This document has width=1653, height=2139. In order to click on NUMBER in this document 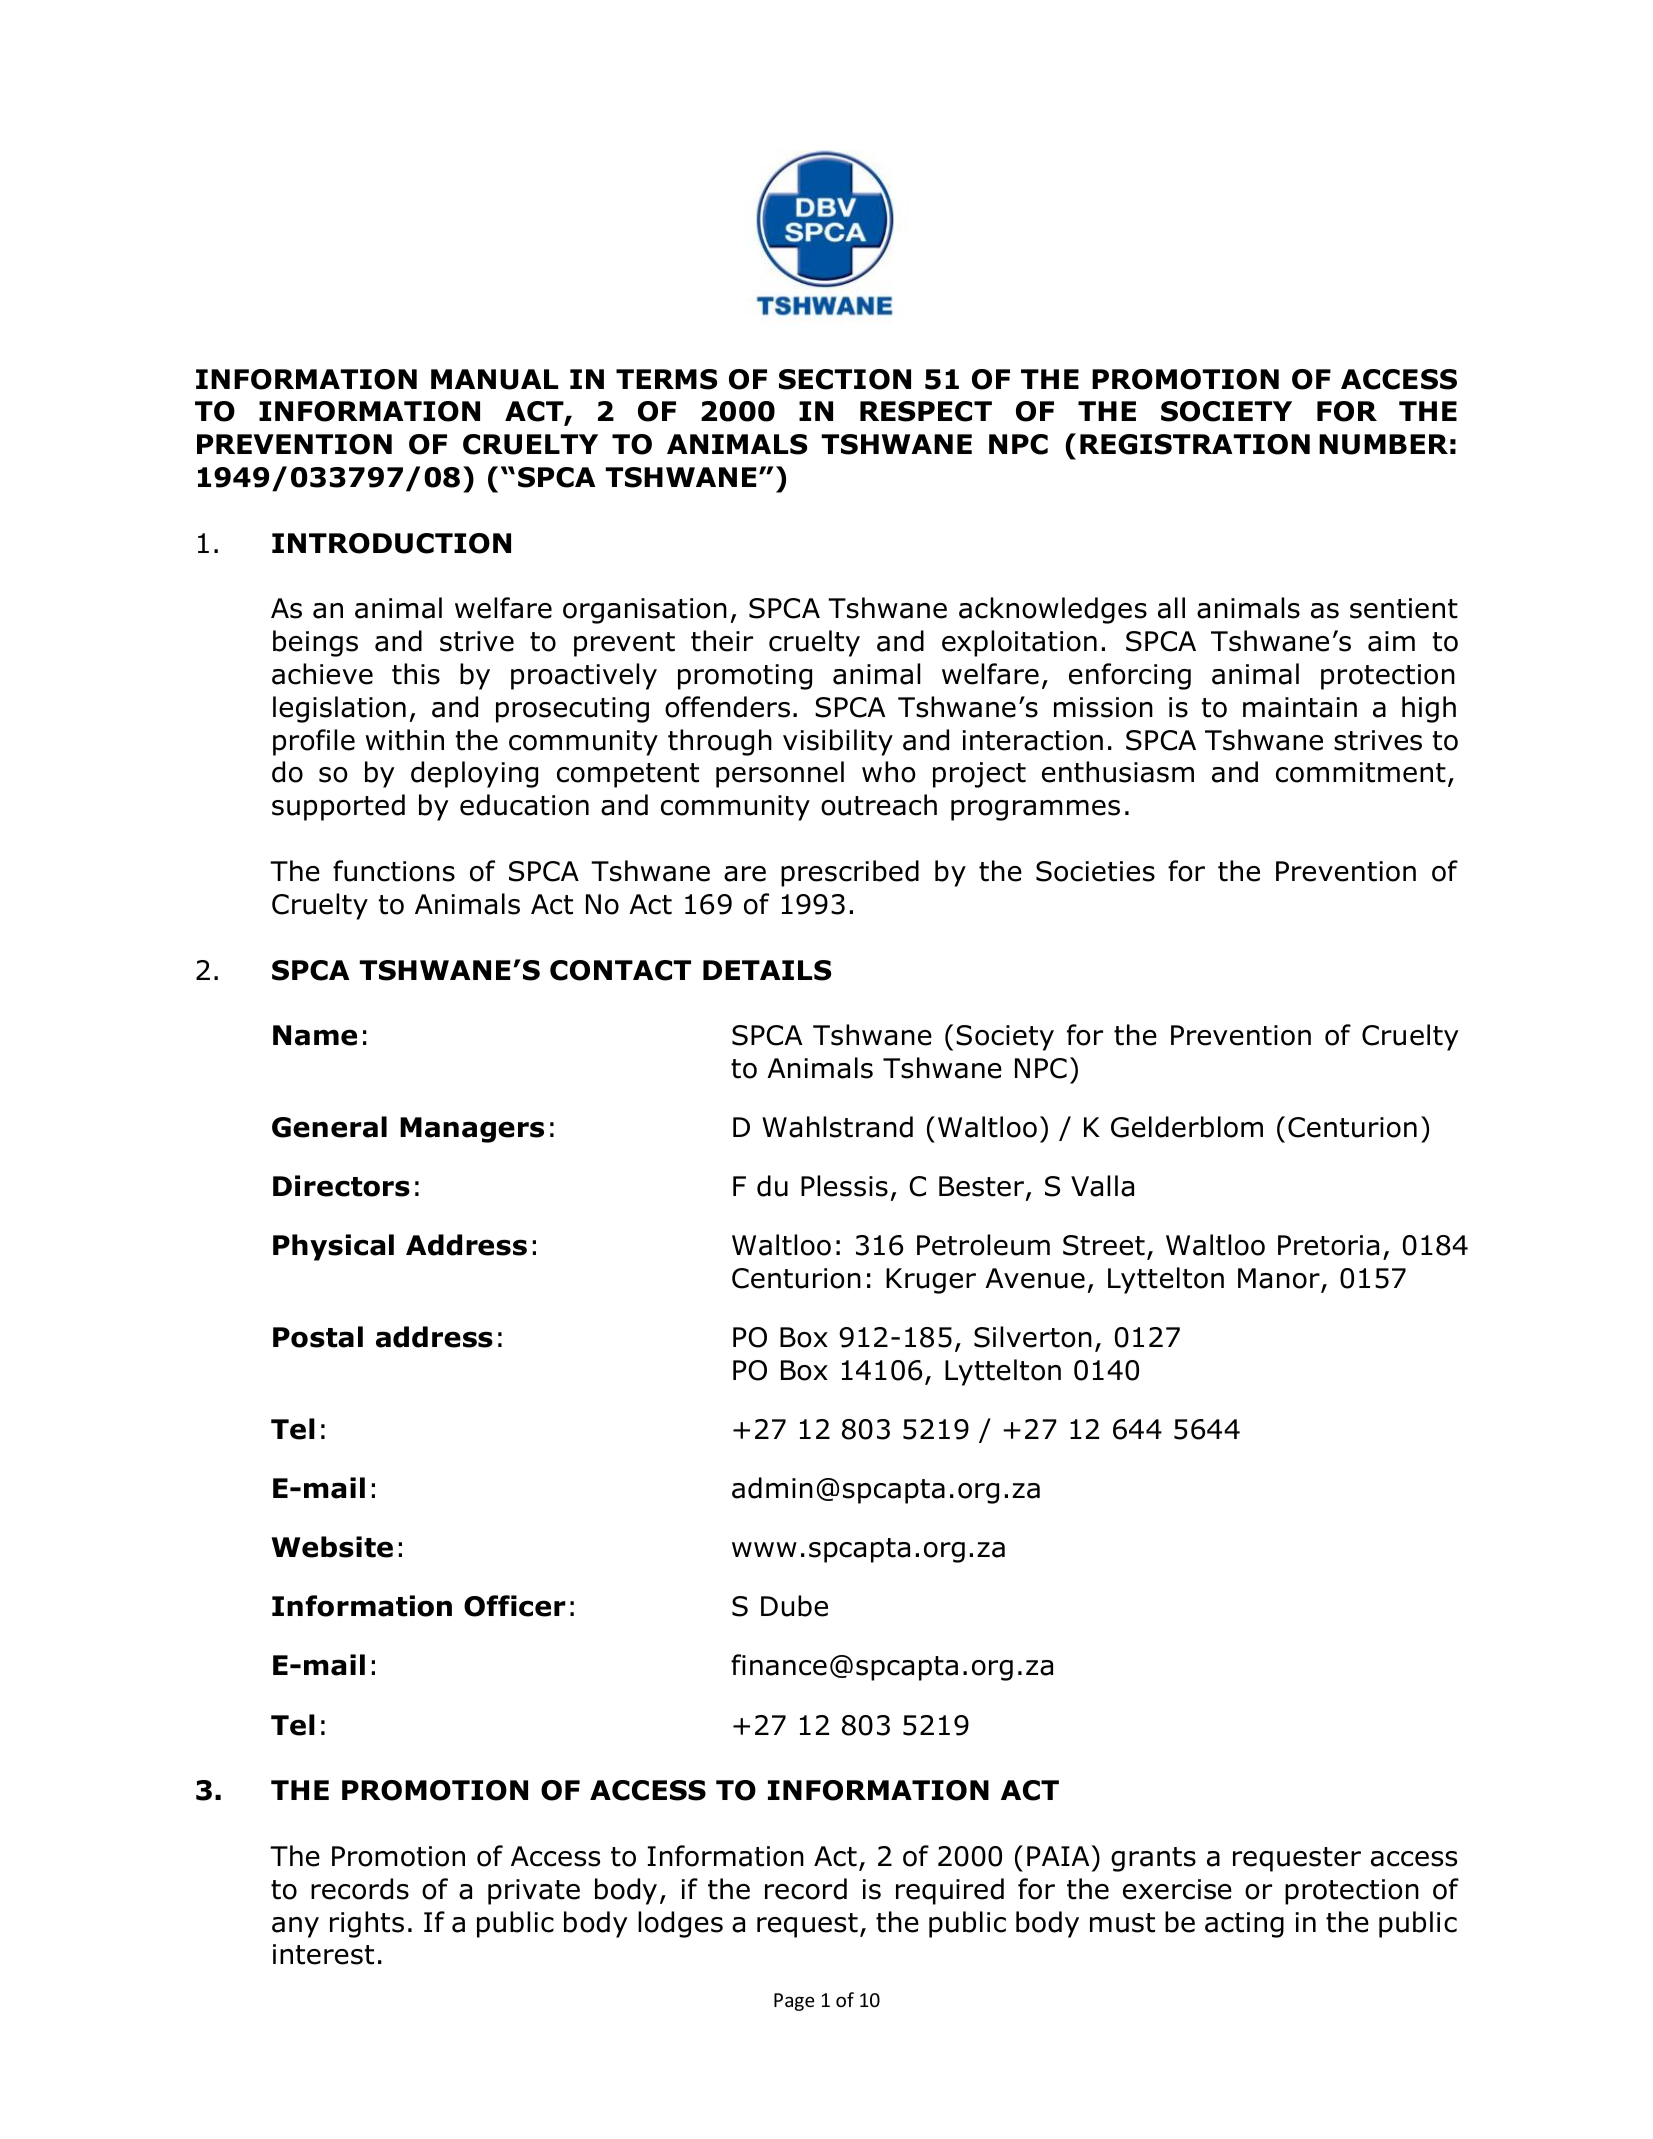, I will do `click(1383, 444)`.
